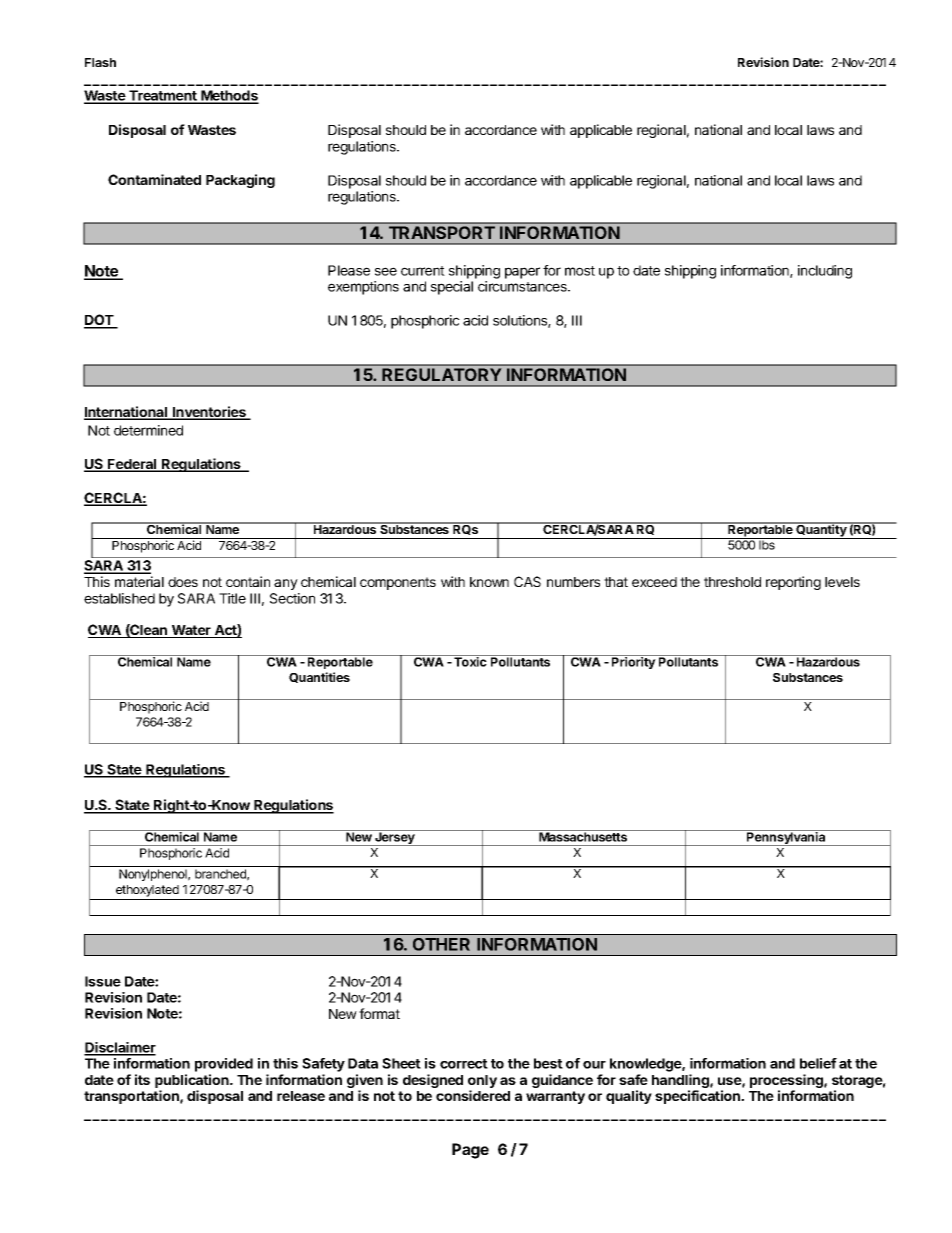 The image size is (952, 1233). What do you see at coordinates (527, 581) in the screenshot?
I see `CAS` at bounding box center [527, 581].
